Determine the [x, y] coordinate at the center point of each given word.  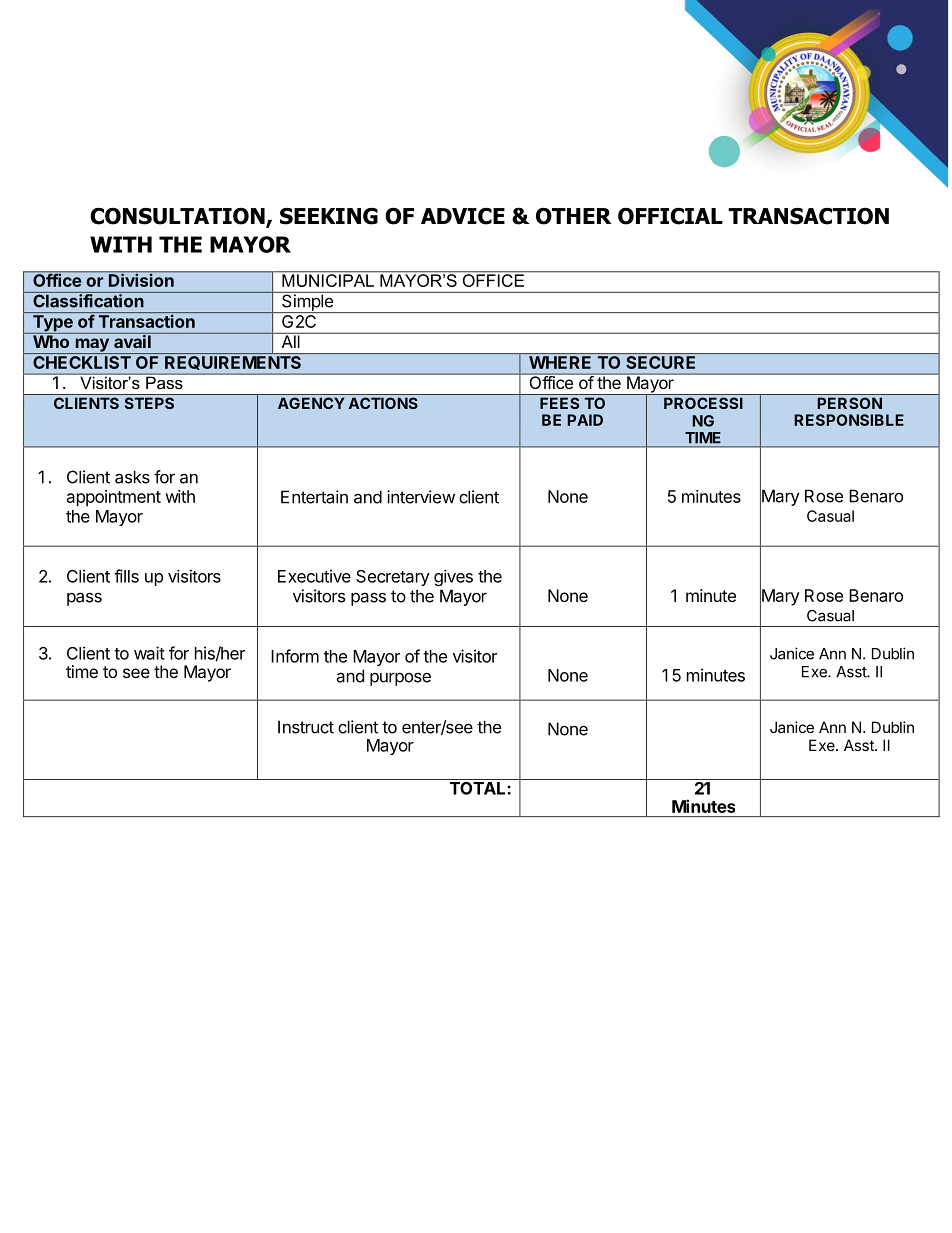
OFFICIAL [670, 216]
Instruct [306, 727]
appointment [114, 498]
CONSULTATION [178, 217]
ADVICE [463, 216]
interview [421, 497]
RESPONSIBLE [849, 420]
